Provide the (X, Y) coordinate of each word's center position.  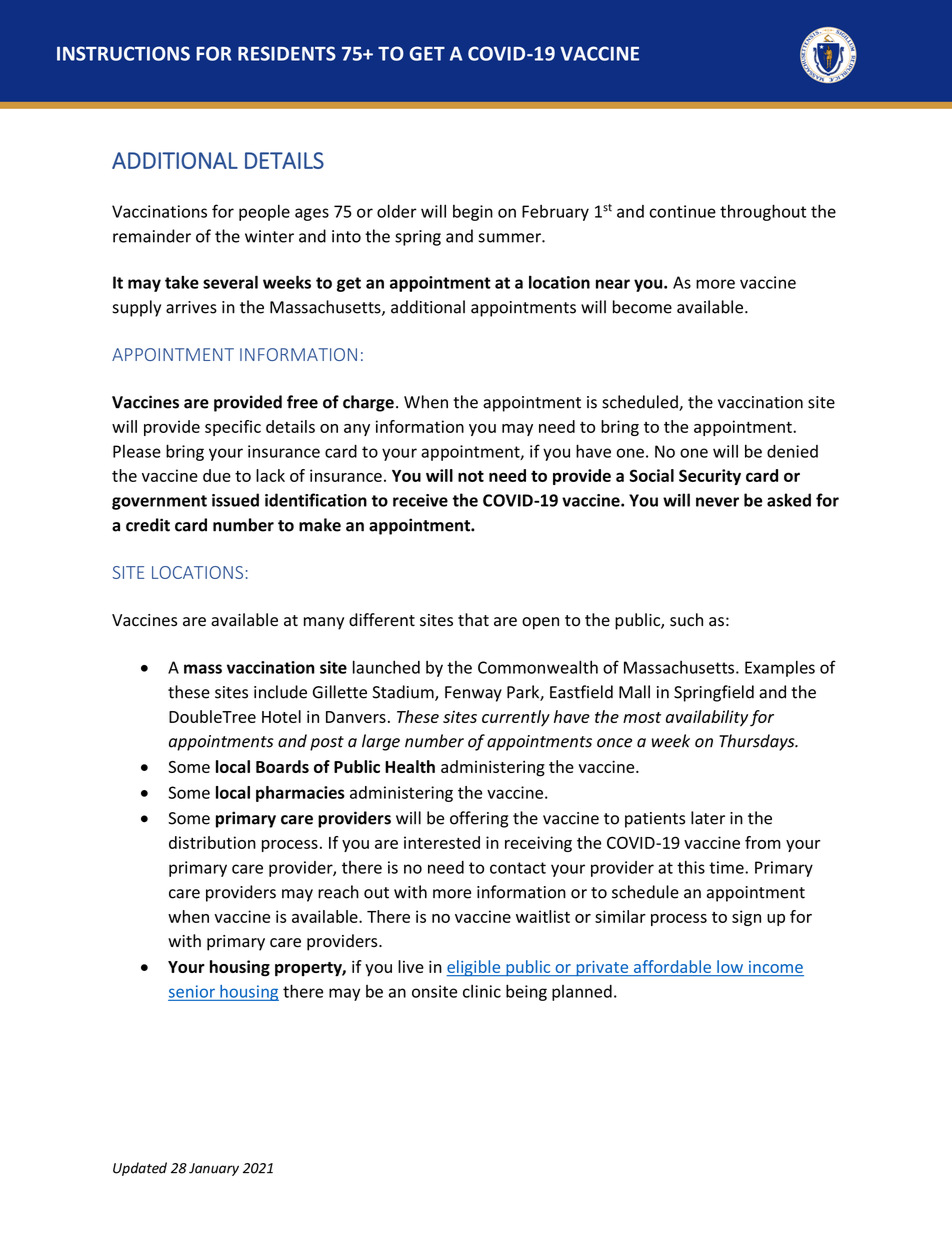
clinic (482, 991)
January (214, 1169)
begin (473, 213)
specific (233, 428)
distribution (212, 842)
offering (479, 819)
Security (710, 477)
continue (682, 211)
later (708, 818)
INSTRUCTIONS (123, 53)
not (471, 476)
